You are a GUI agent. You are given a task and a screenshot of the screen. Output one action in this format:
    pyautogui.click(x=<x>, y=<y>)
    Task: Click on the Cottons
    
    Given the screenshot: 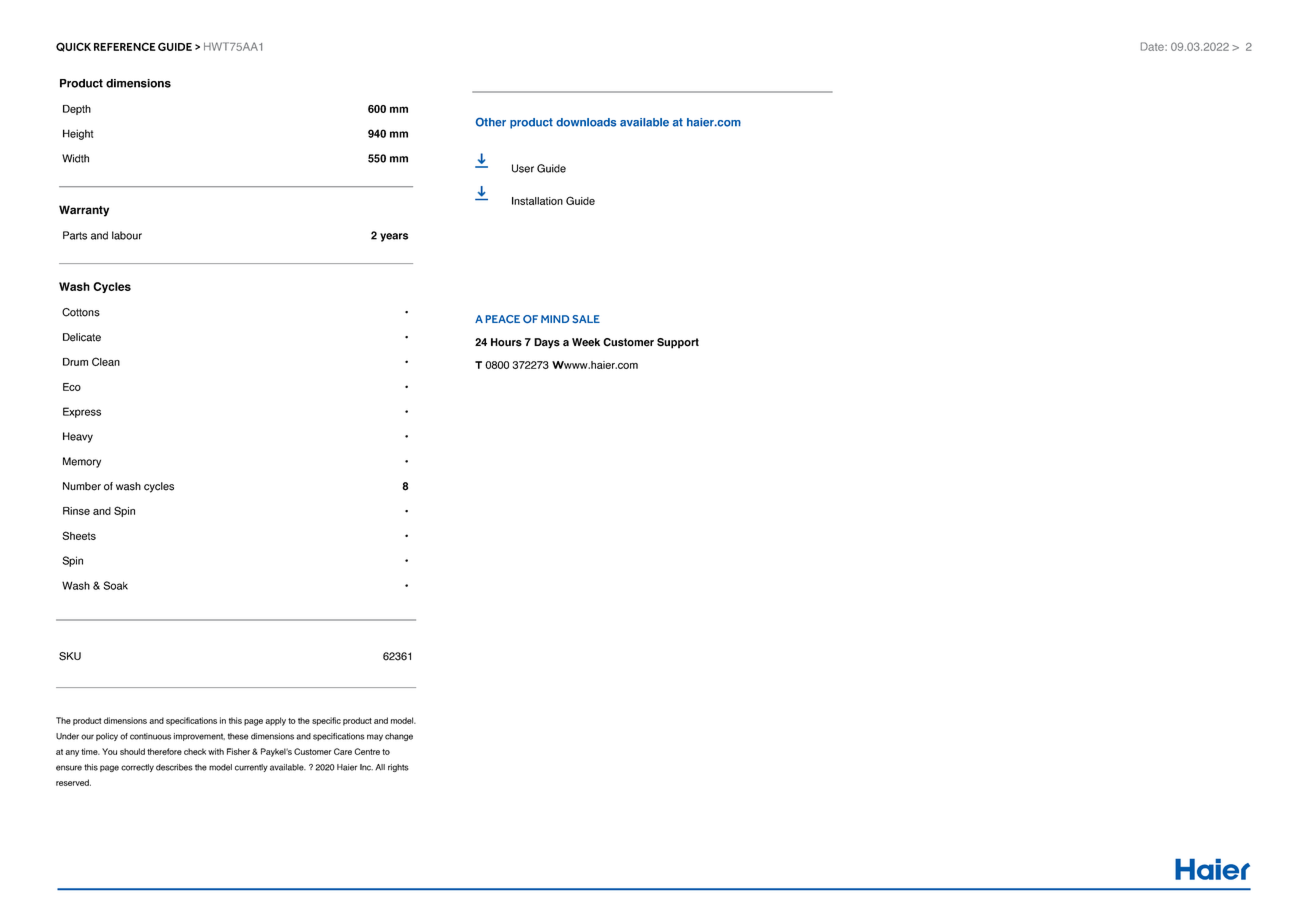 What is the action you would take?
    pyautogui.click(x=81, y=312)
